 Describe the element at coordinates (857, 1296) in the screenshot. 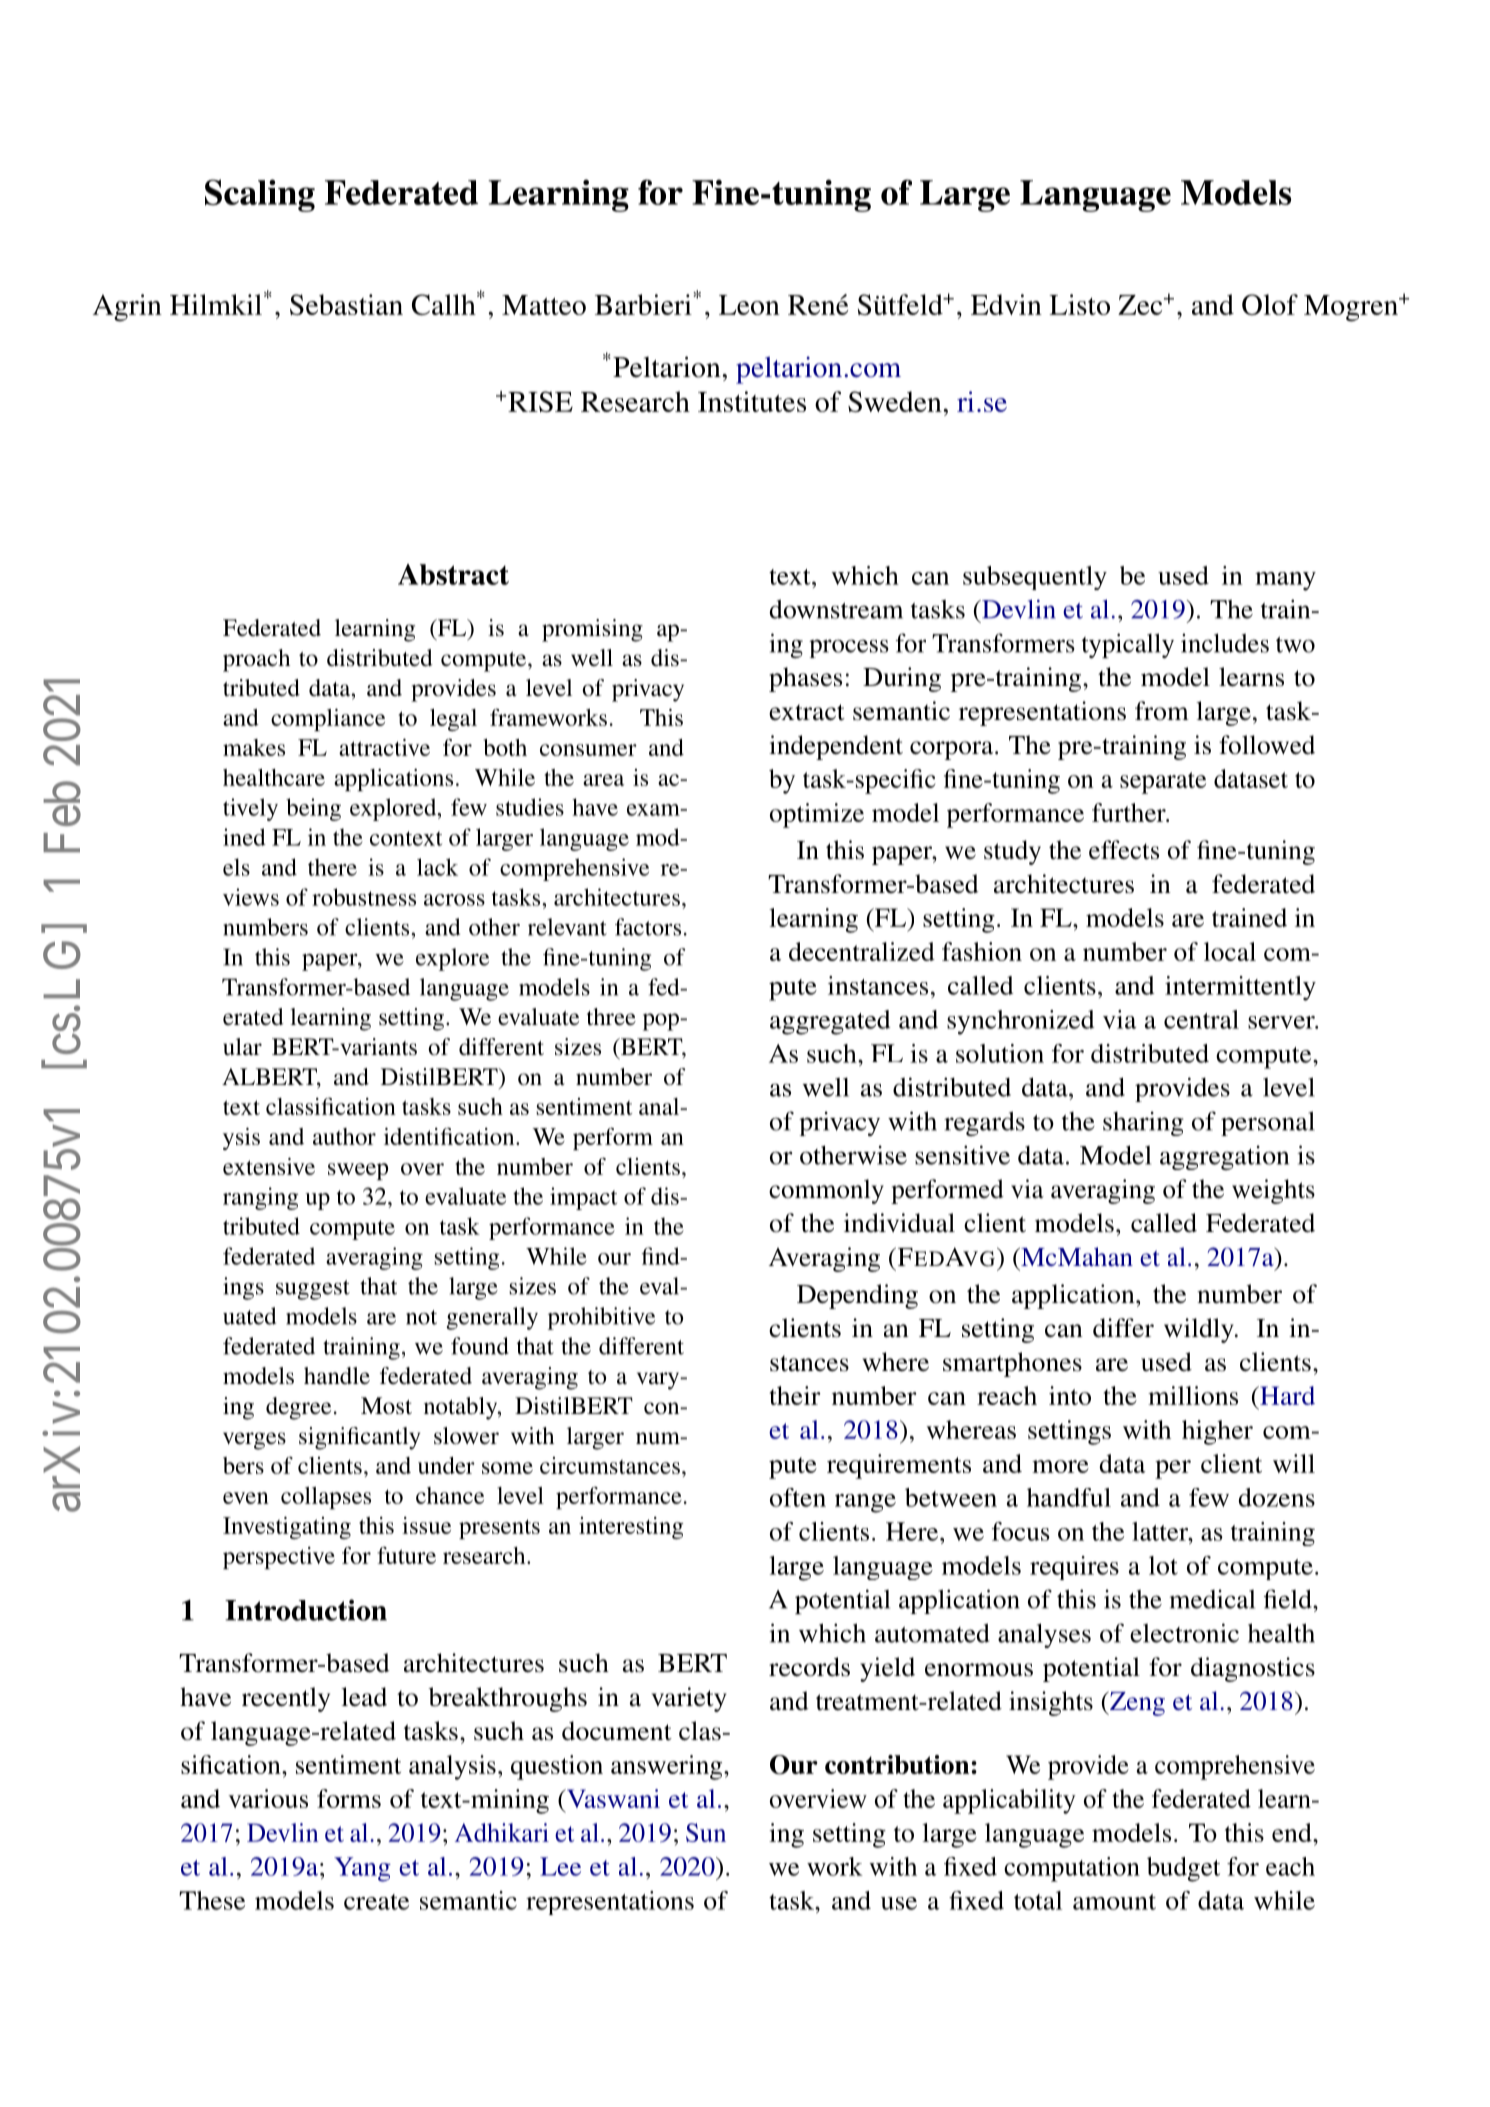

I see `Depending` at that location.
